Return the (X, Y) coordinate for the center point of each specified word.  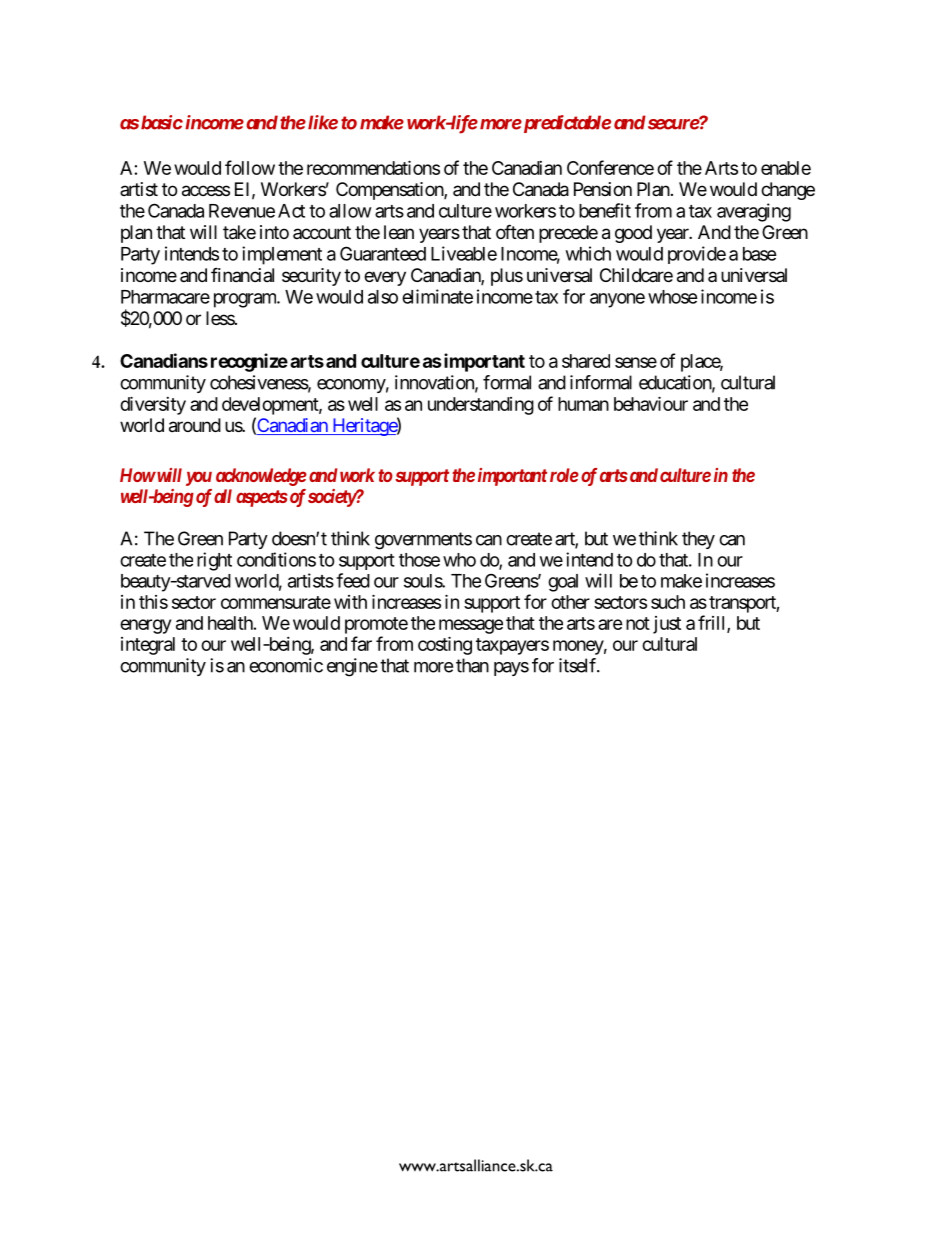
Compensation (390, 191)
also (383, 297)
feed (353, 580)
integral (148, 646)
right (214, 561)
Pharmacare (165, 297)
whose (673, 297)
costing (445, 645)
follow (250, 167)
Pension (603, 189)
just (667, 625)
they (698, 540)
